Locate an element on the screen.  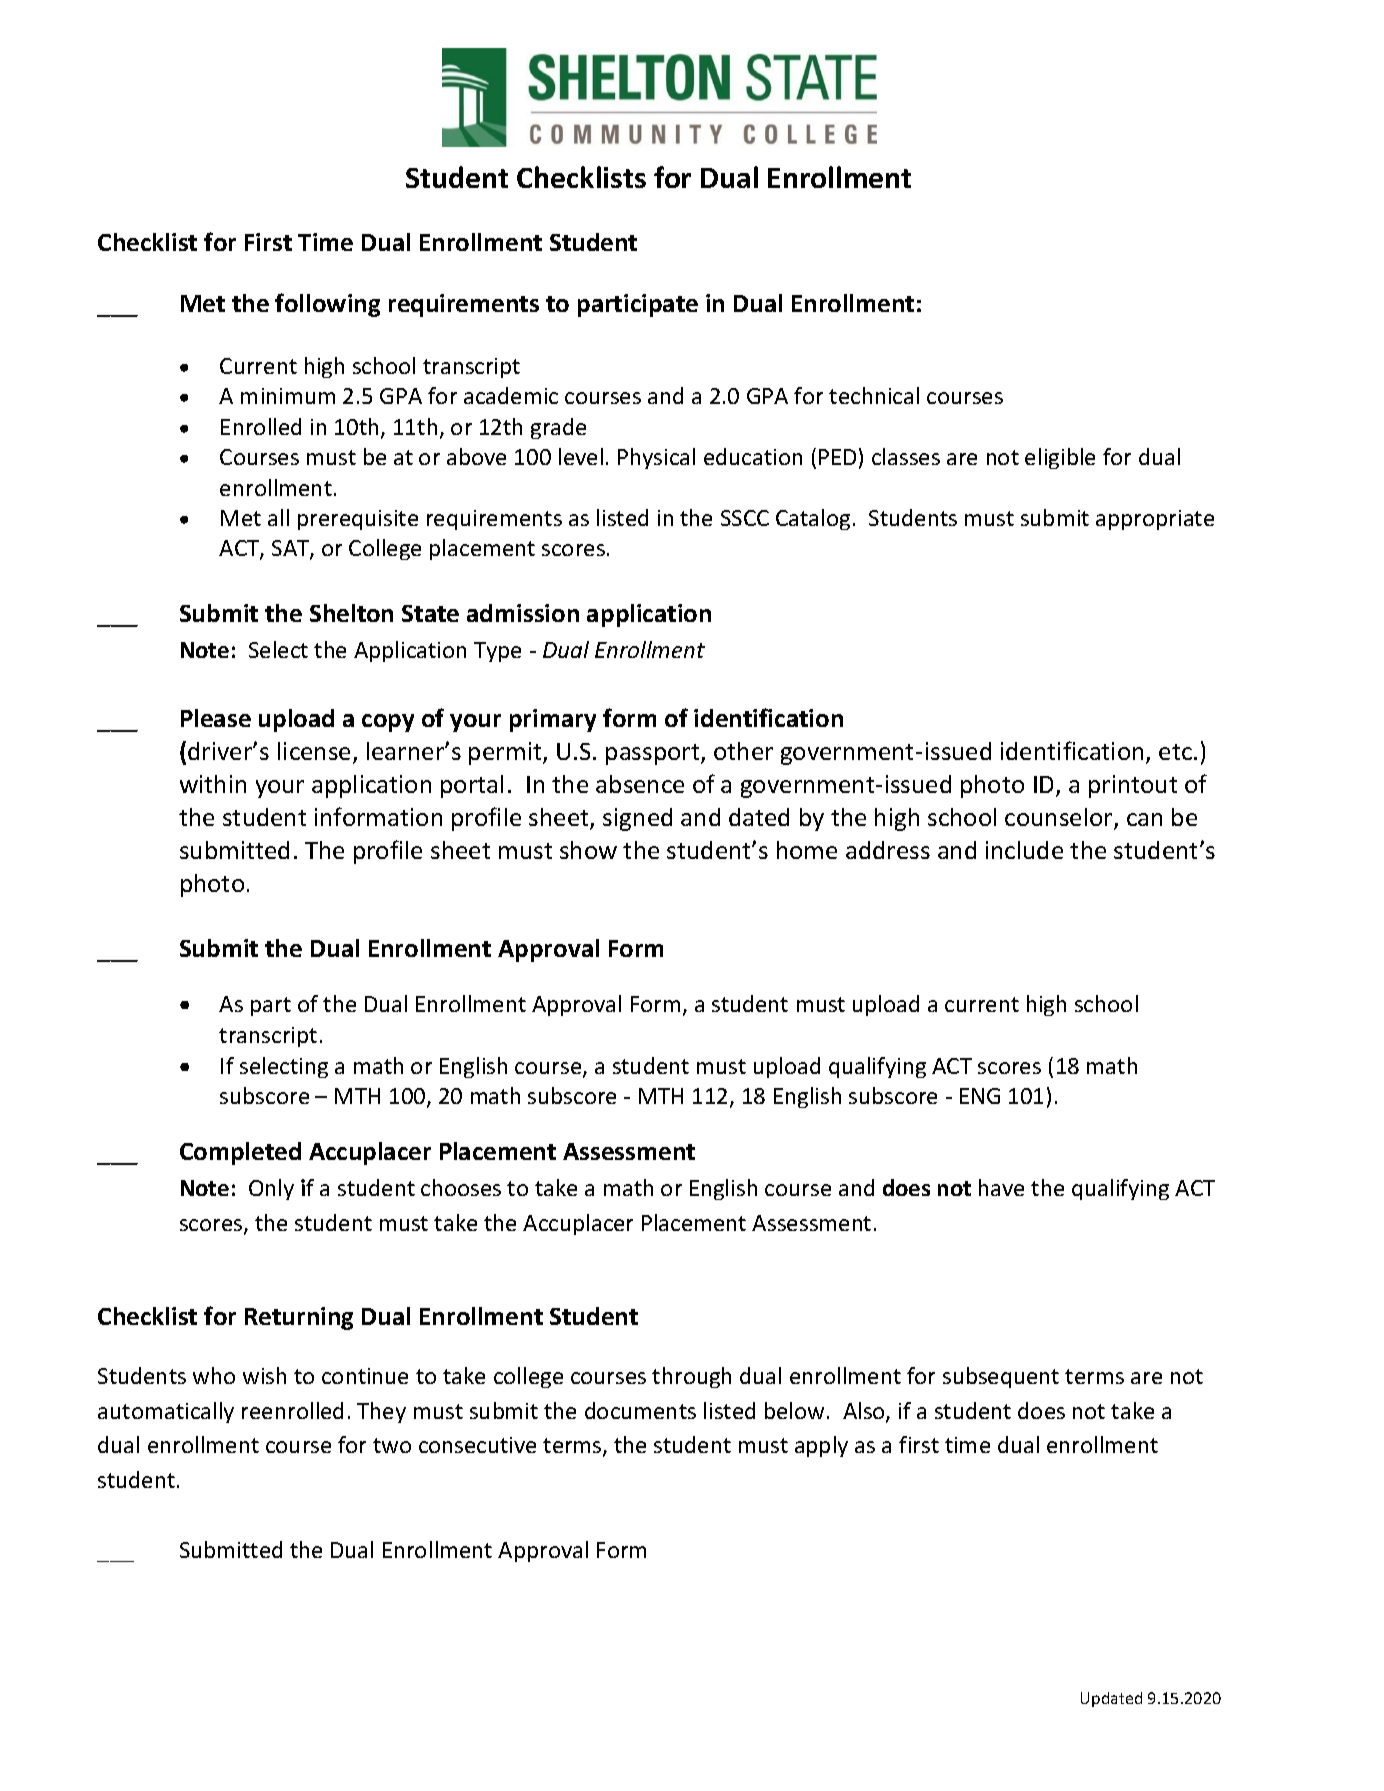
wish is located at coordinates (264, 1375).
